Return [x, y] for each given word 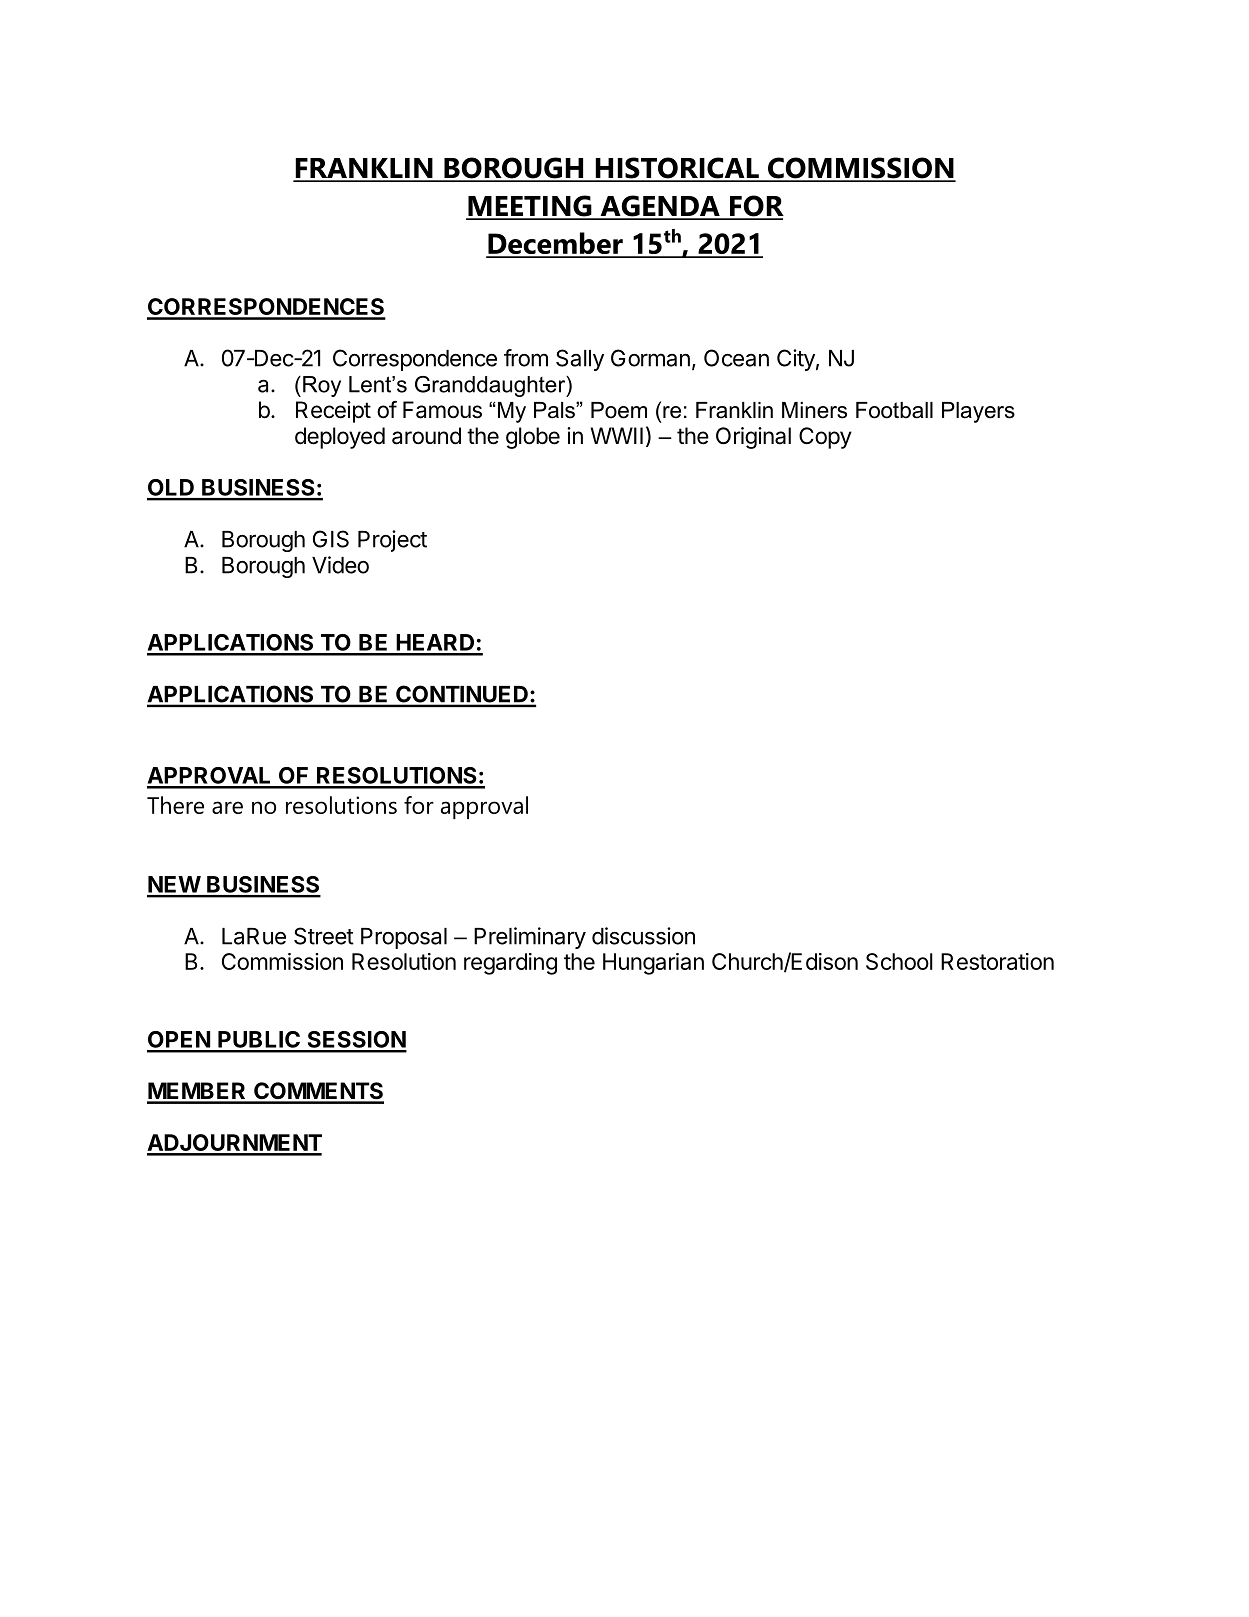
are [227, 807]
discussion [643, 936]
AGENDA [660, 207]
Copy [825, 438]
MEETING [530, 207]
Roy [322, 386]
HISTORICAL [677, 169]
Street [324, 936]
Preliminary [530, 938]
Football [894, 410]
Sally [580, 360]
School [899, 961]
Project [392, 541]
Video [340, 565]
